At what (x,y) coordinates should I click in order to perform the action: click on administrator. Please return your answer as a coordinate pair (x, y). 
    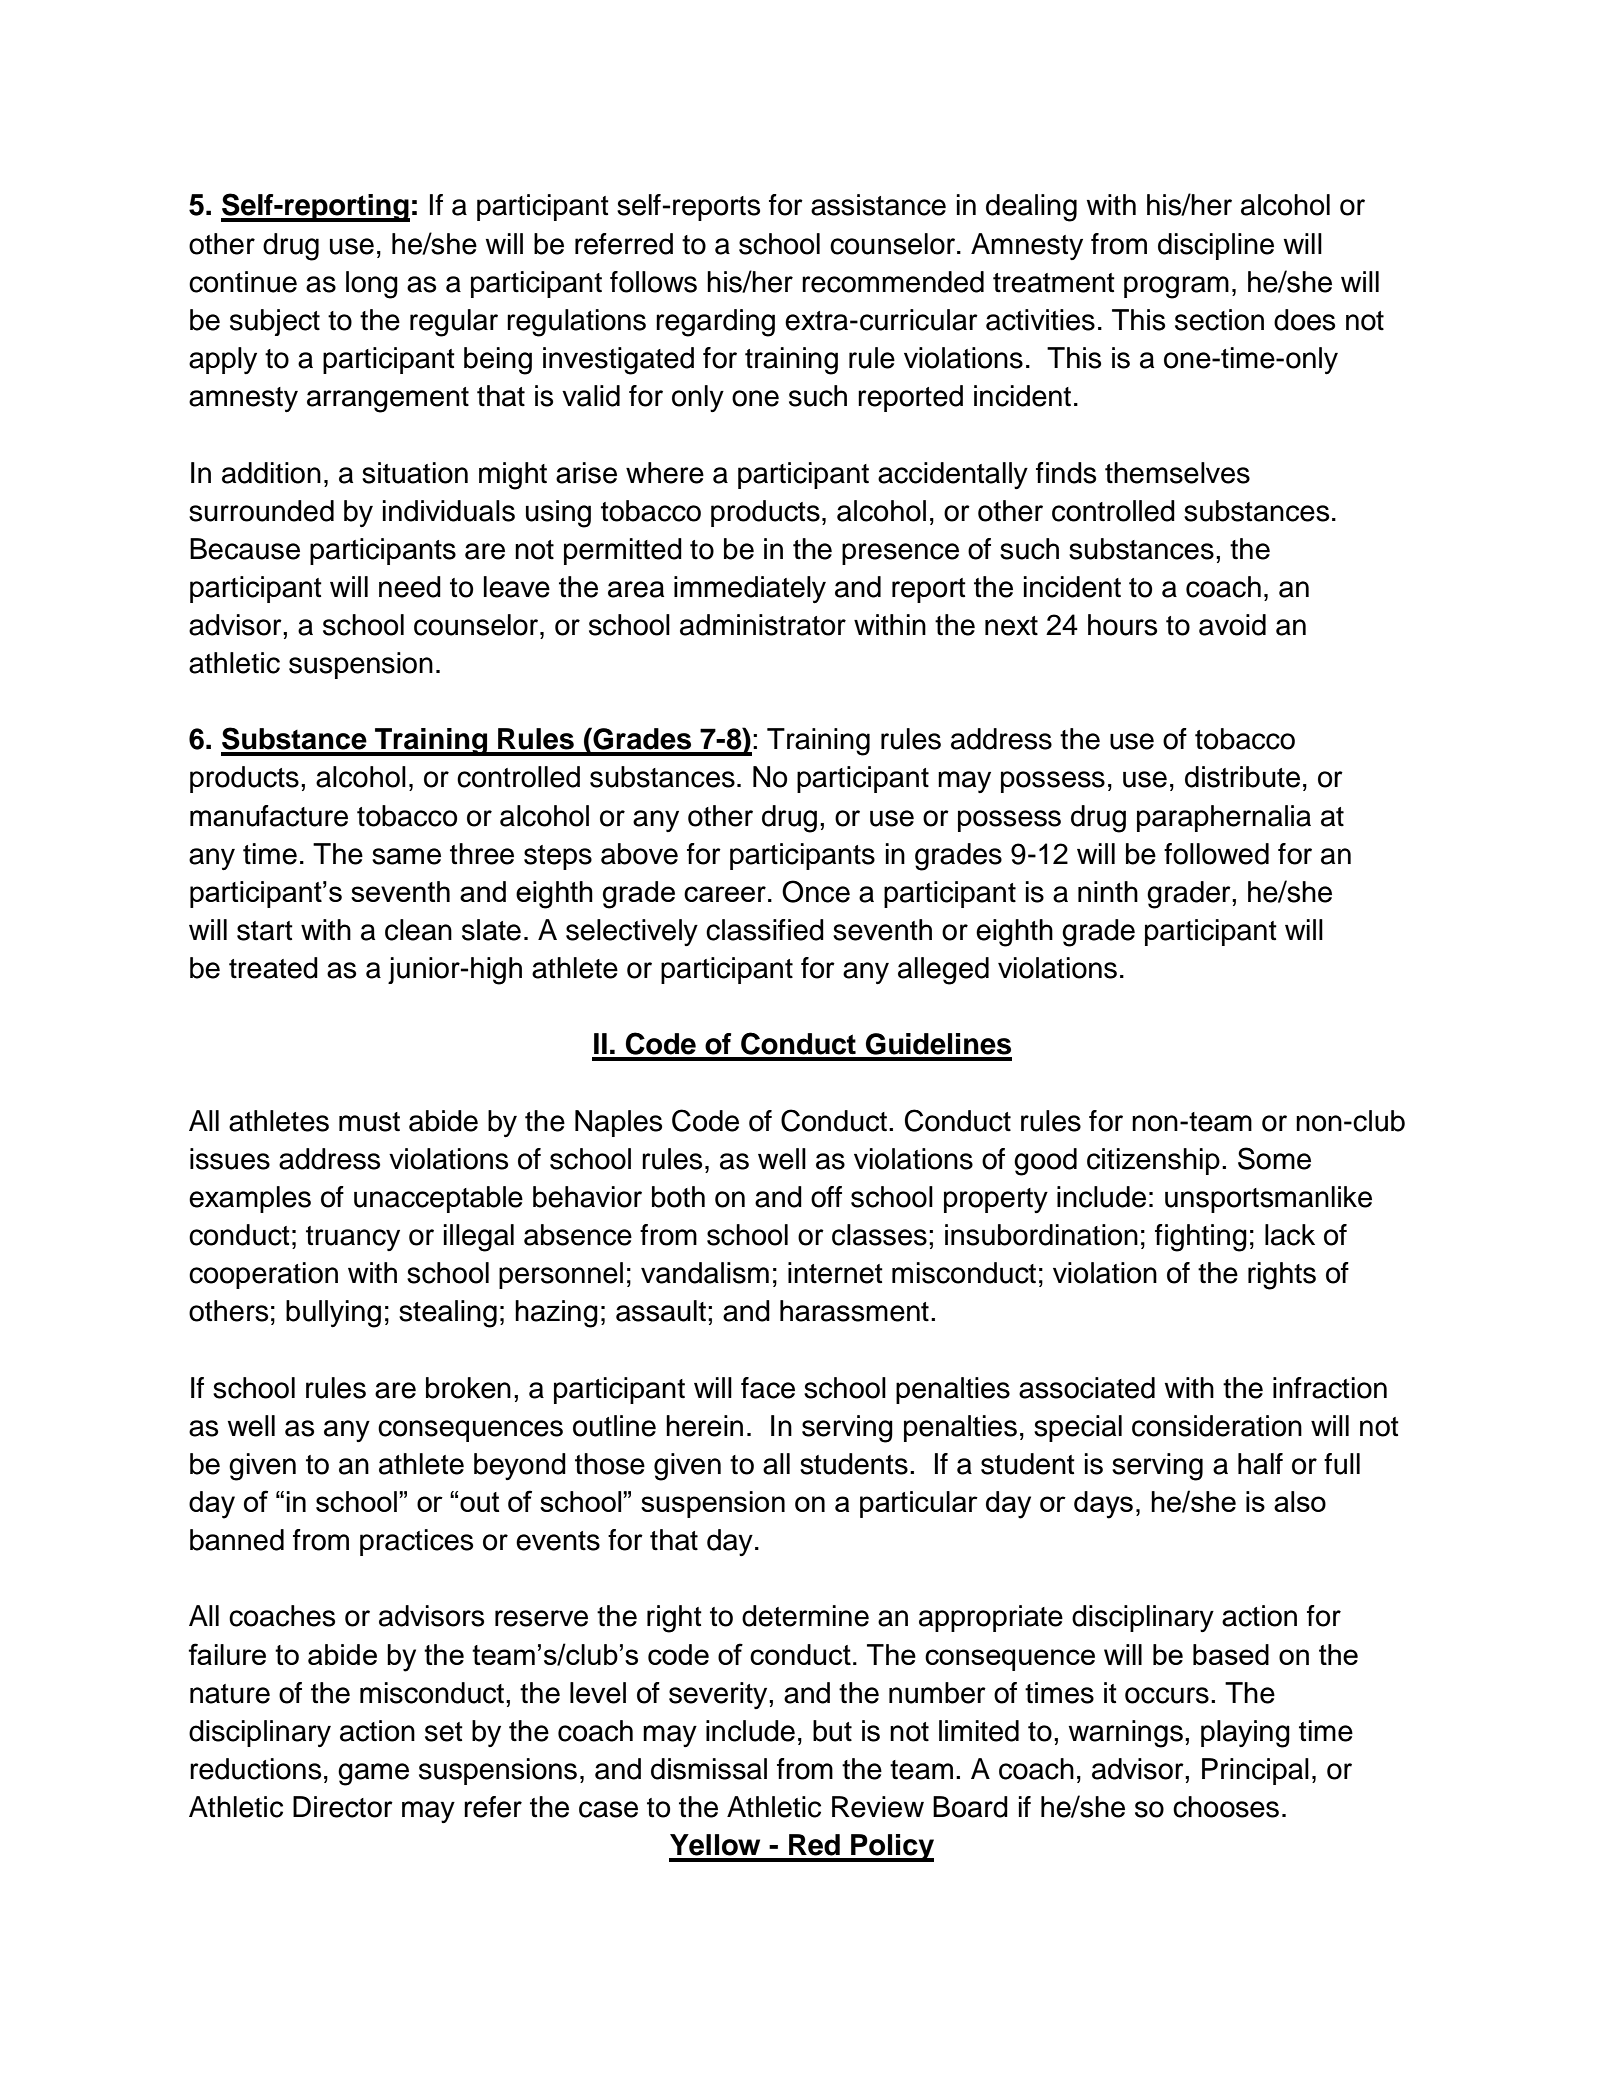
    Looking at the image, I should click on (763, 625).
